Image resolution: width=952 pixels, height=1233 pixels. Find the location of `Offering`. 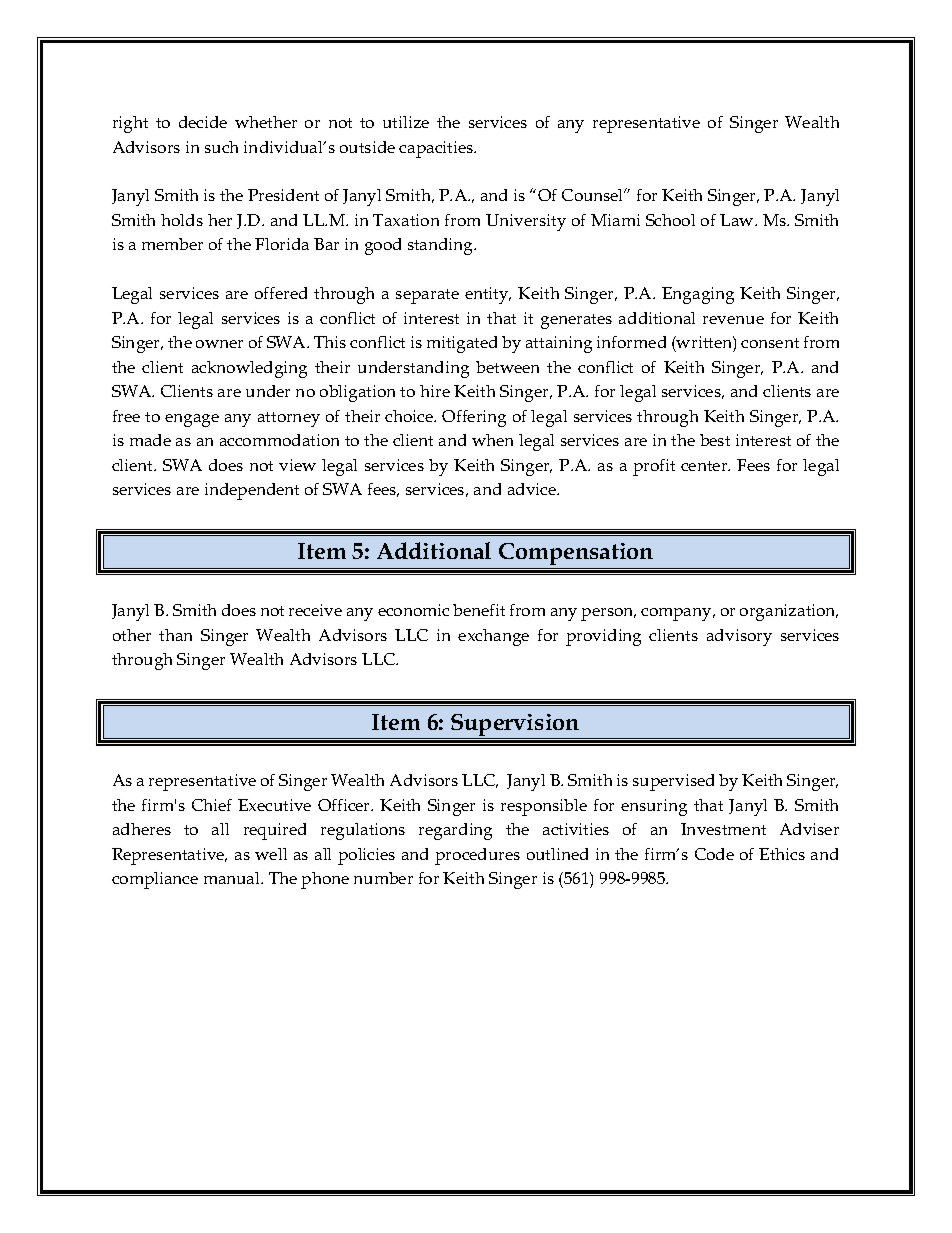

Offering is located at coordinates (474, 418).
